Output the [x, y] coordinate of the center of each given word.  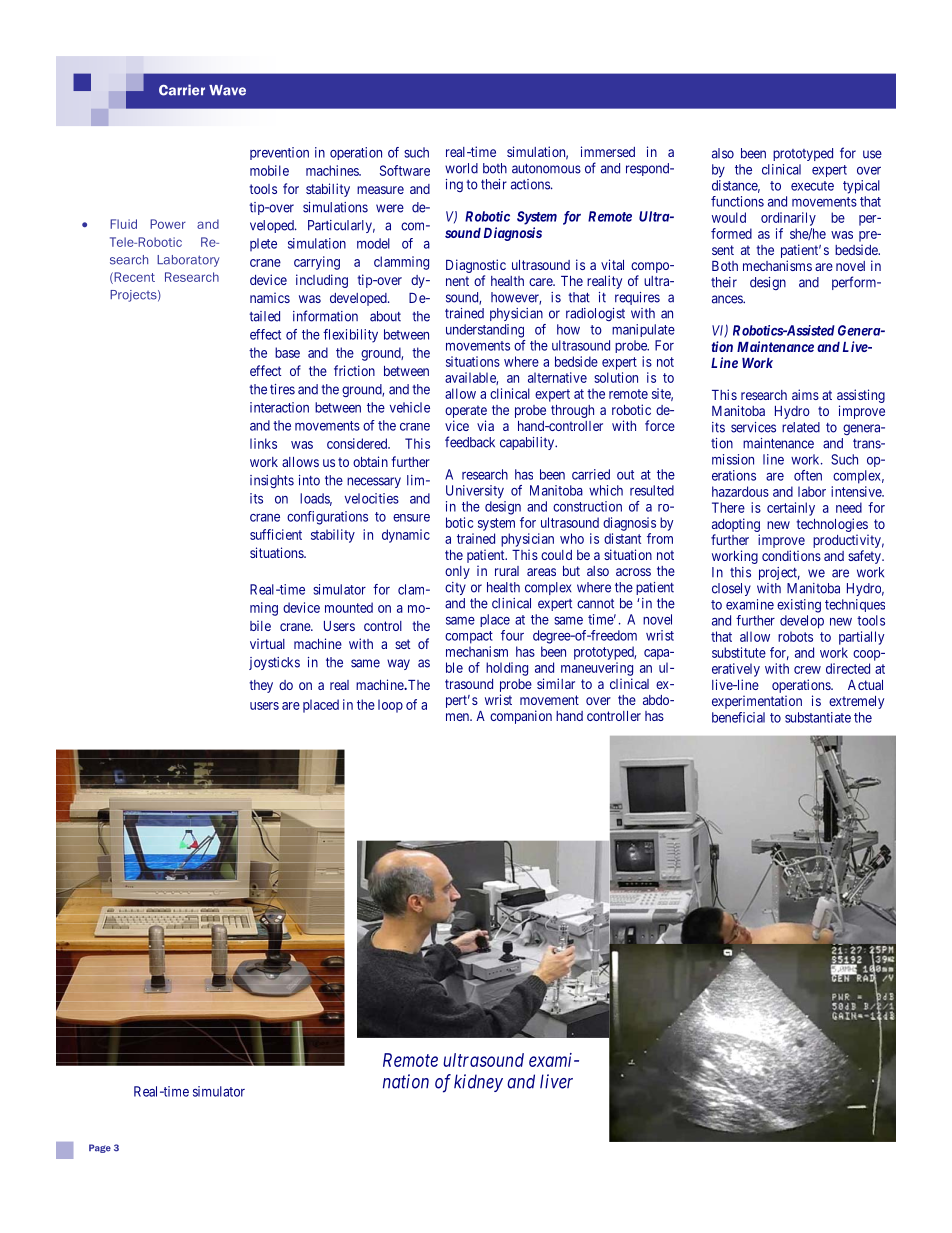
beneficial [738, 717]
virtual [267, 643]
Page [100, 1148]
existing [799, 606]
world [461, 168]
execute [812, 186]
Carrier [182, 90]
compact [469, 637]
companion [521, 717]
